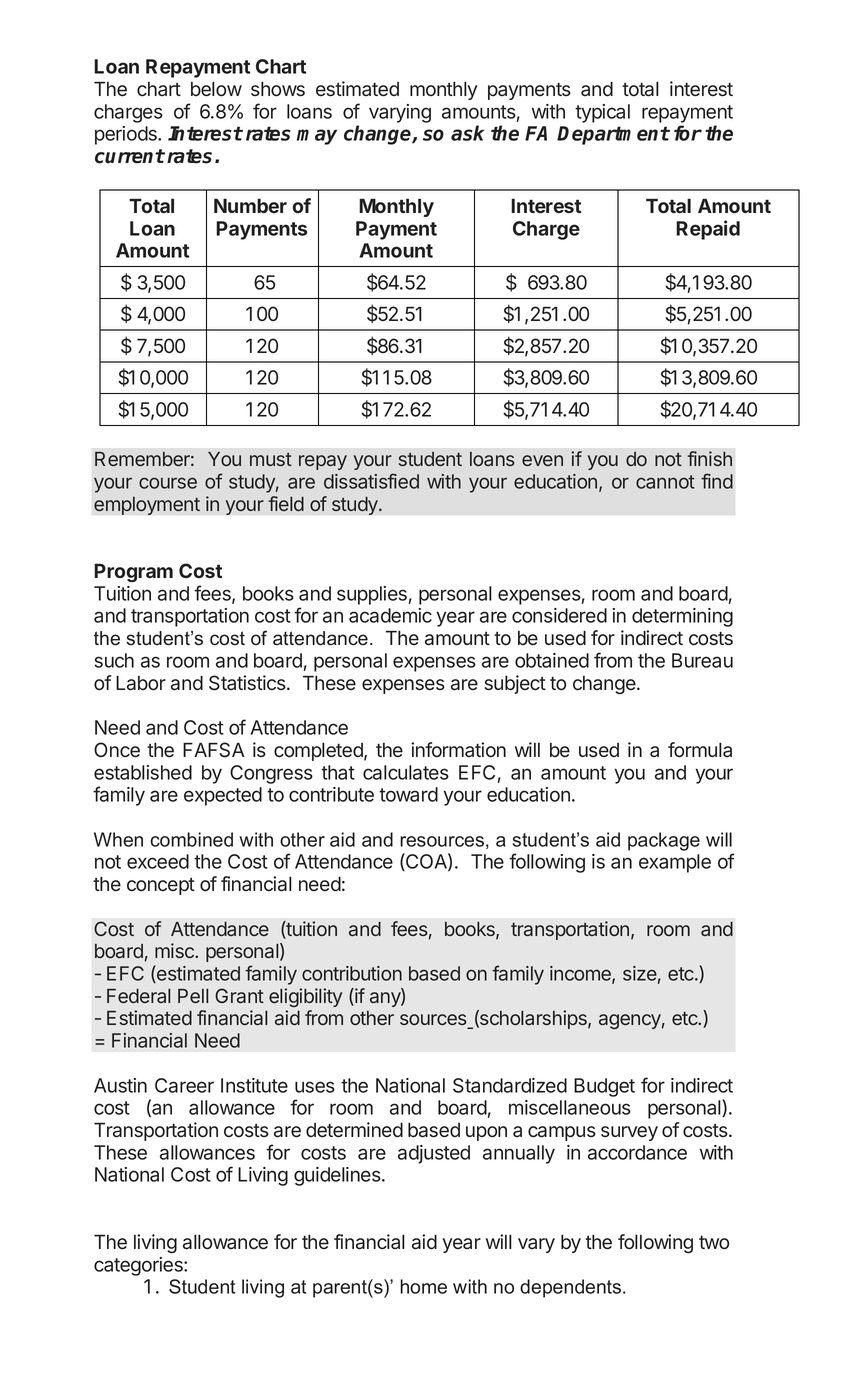  I want to click on below, so click(216, 89).
